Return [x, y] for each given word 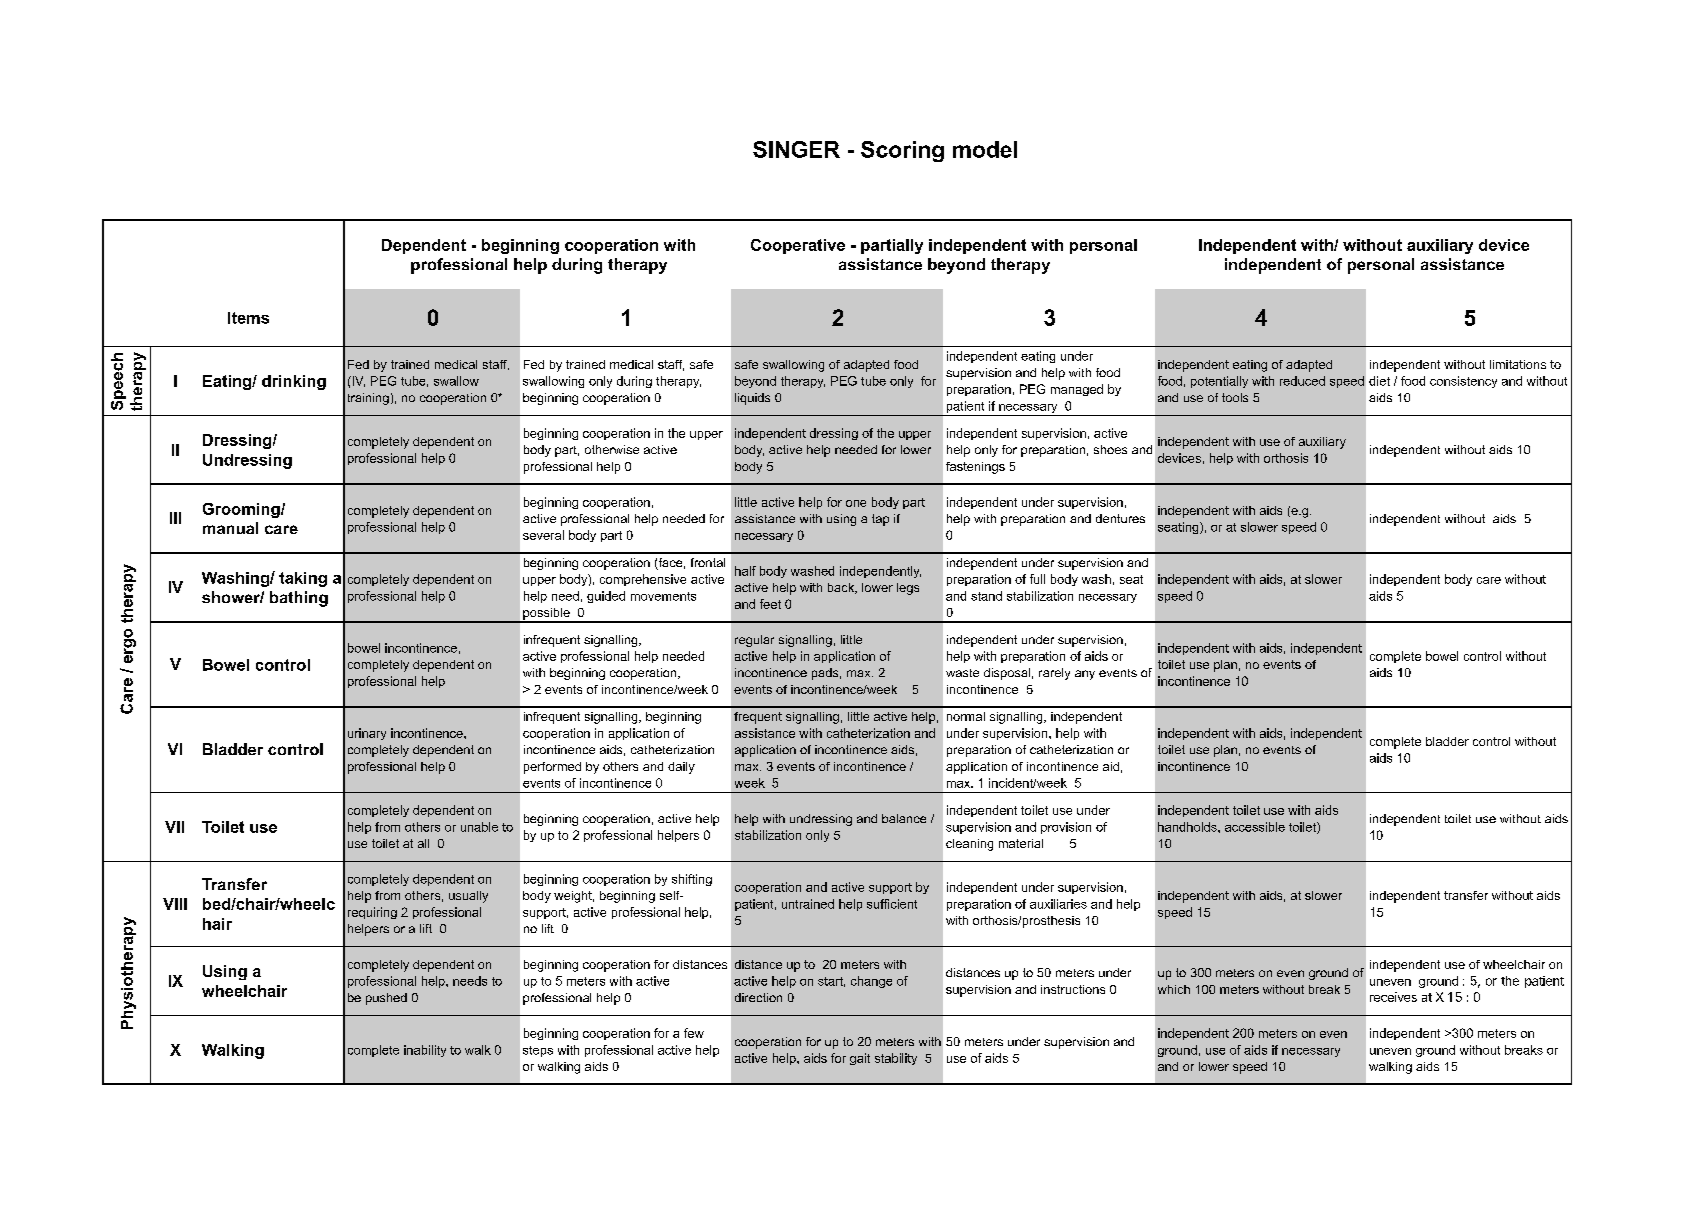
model [985, 149]
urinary [367, 734]
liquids [752, 399]
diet [1379, 381]
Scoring [902, 151]
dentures [1120, 518]
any [1085, 675]
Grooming [242, 510]
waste [962, 673]
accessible [1255, 827]
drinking [294, 382]
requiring [372, 913]
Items [248, 318]
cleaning [969, 845]
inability [425, 1051]
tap [880, 520]
